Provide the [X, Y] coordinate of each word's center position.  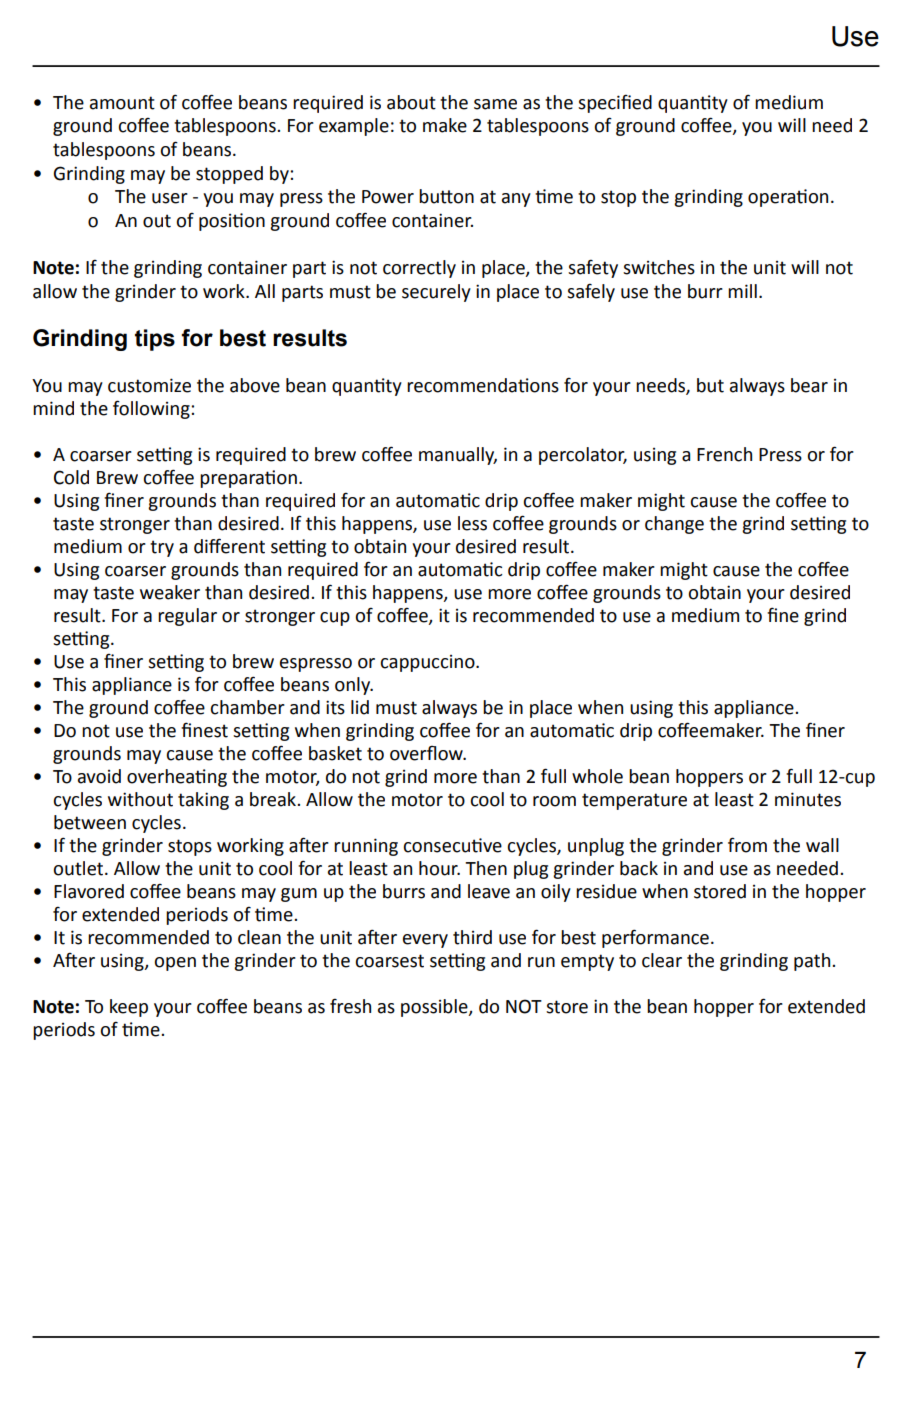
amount [122, 103]
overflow [427, 753]
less [472, 523]
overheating [177, 778]
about [411, 102]
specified [615, 103]
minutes [808, 799]
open [175, 964]
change [674, 525]
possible [435, 1008]
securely [436, 293]
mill [742, 291]
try [162, 548]
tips [155, 340]
